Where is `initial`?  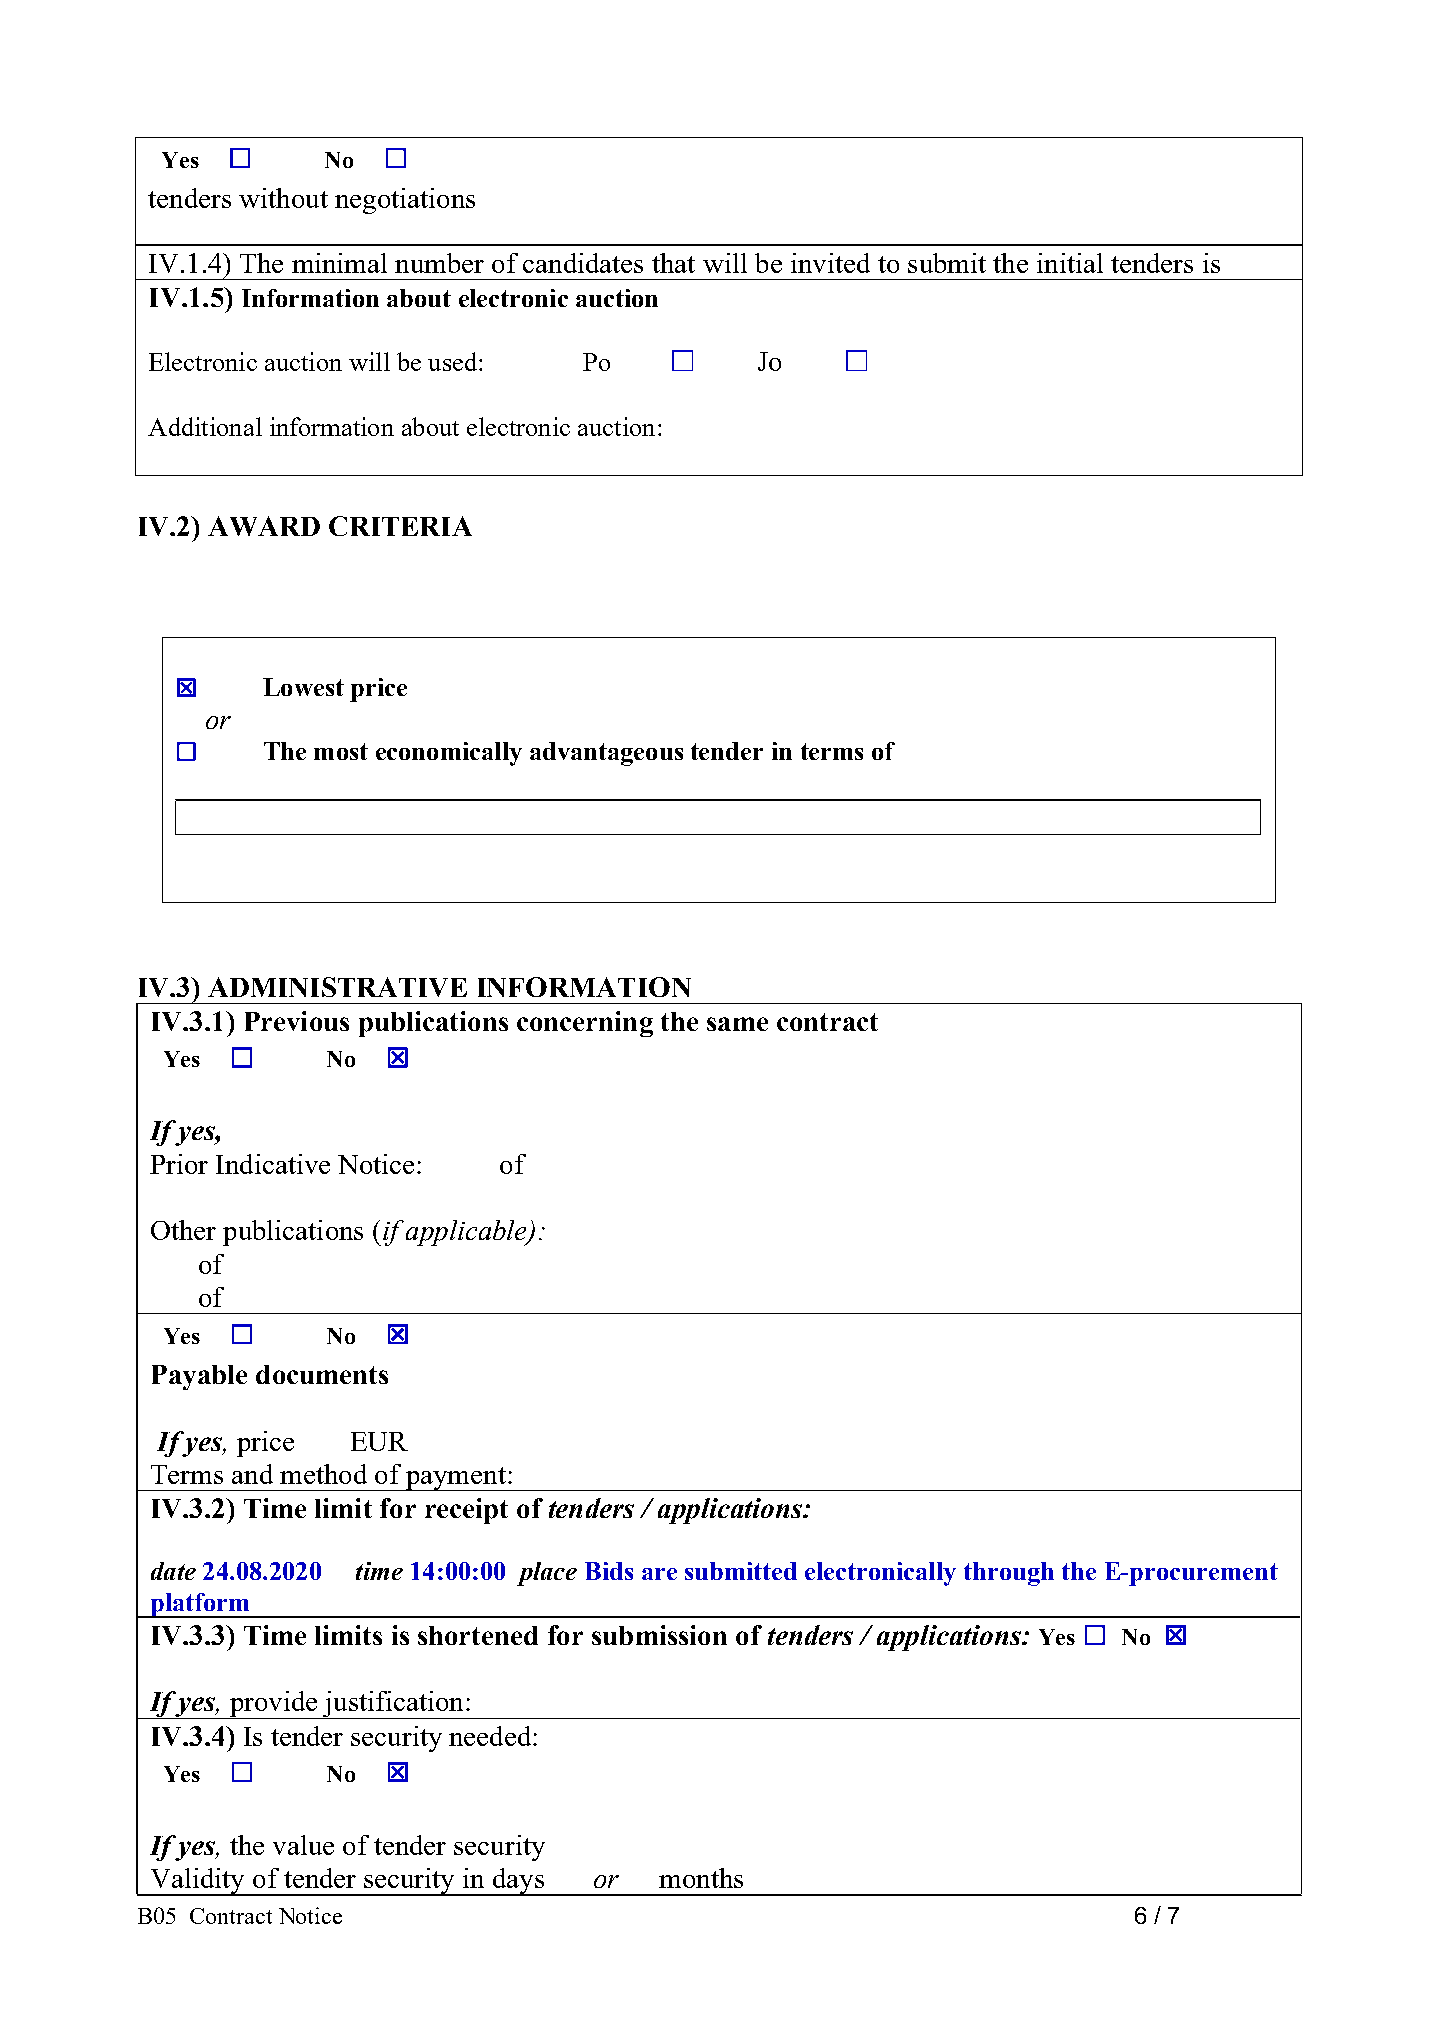 initial is located at coordinates (1070, 263).
